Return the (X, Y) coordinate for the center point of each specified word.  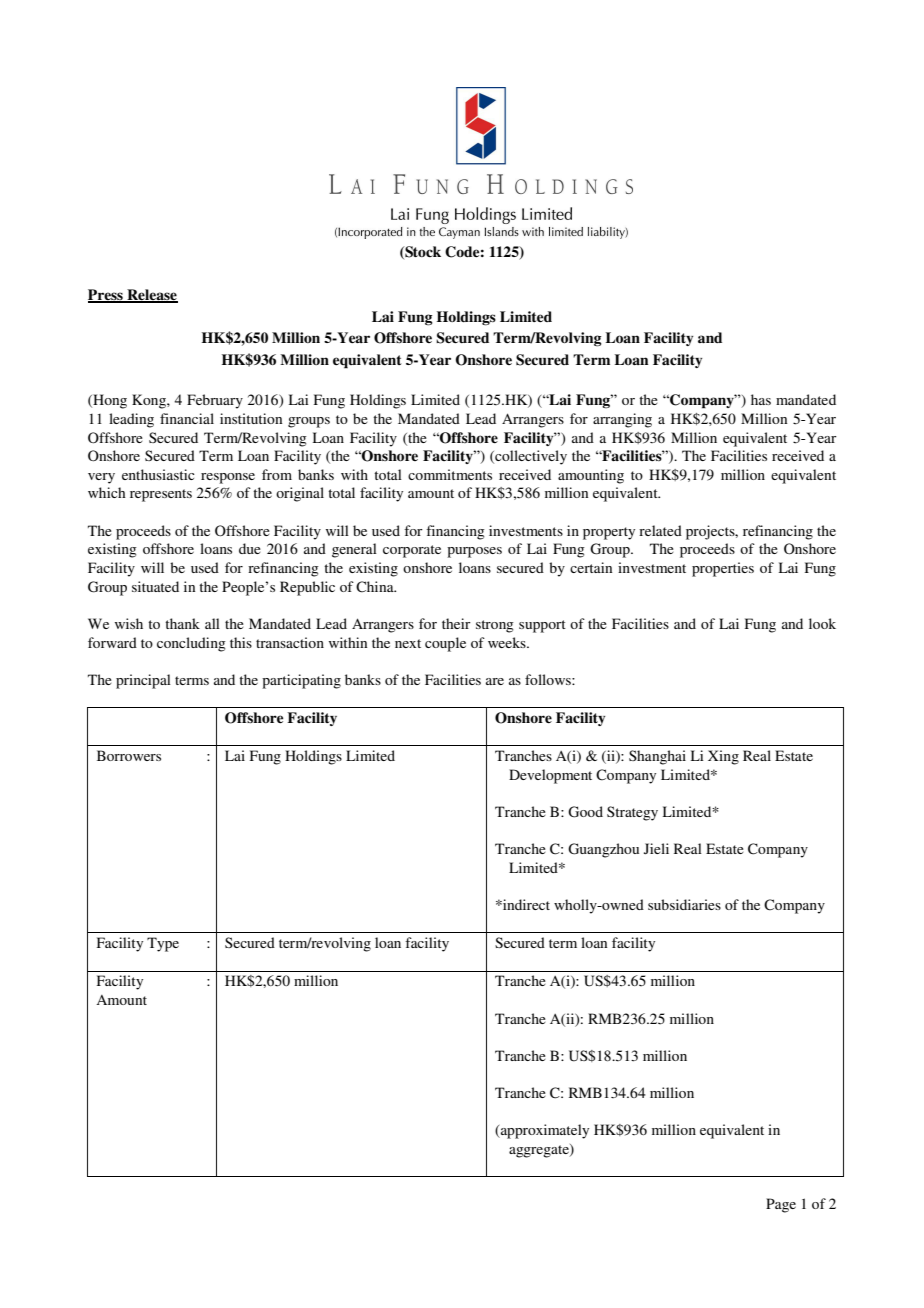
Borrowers (129, 755)
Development (550, 776)
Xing (723, 757)
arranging (622, 420)
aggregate (540, 1151)
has (761, 399)
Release (151, 296)
